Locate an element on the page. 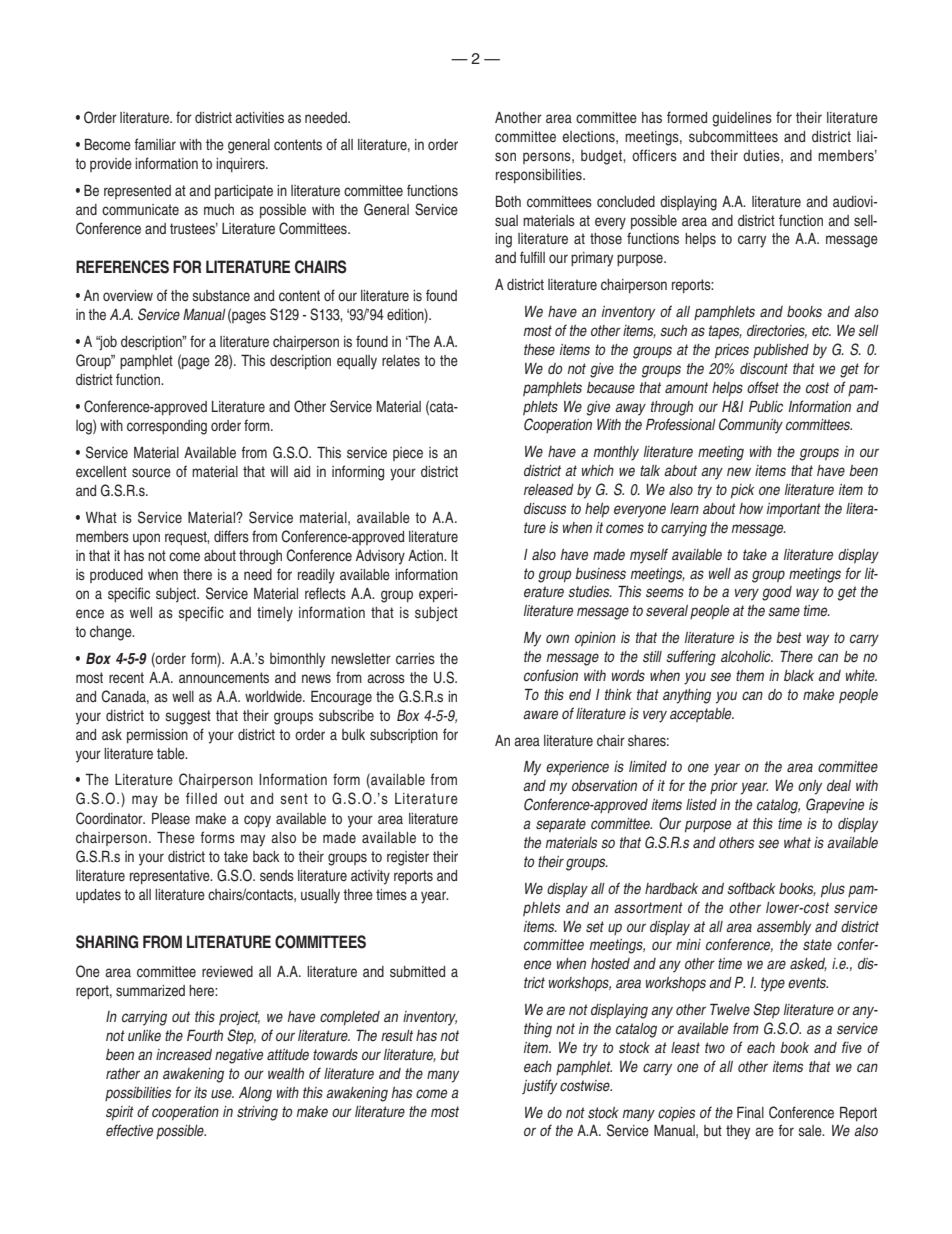 This document has height=1234, width=952. familiar is located at coordinates (155, 144).
